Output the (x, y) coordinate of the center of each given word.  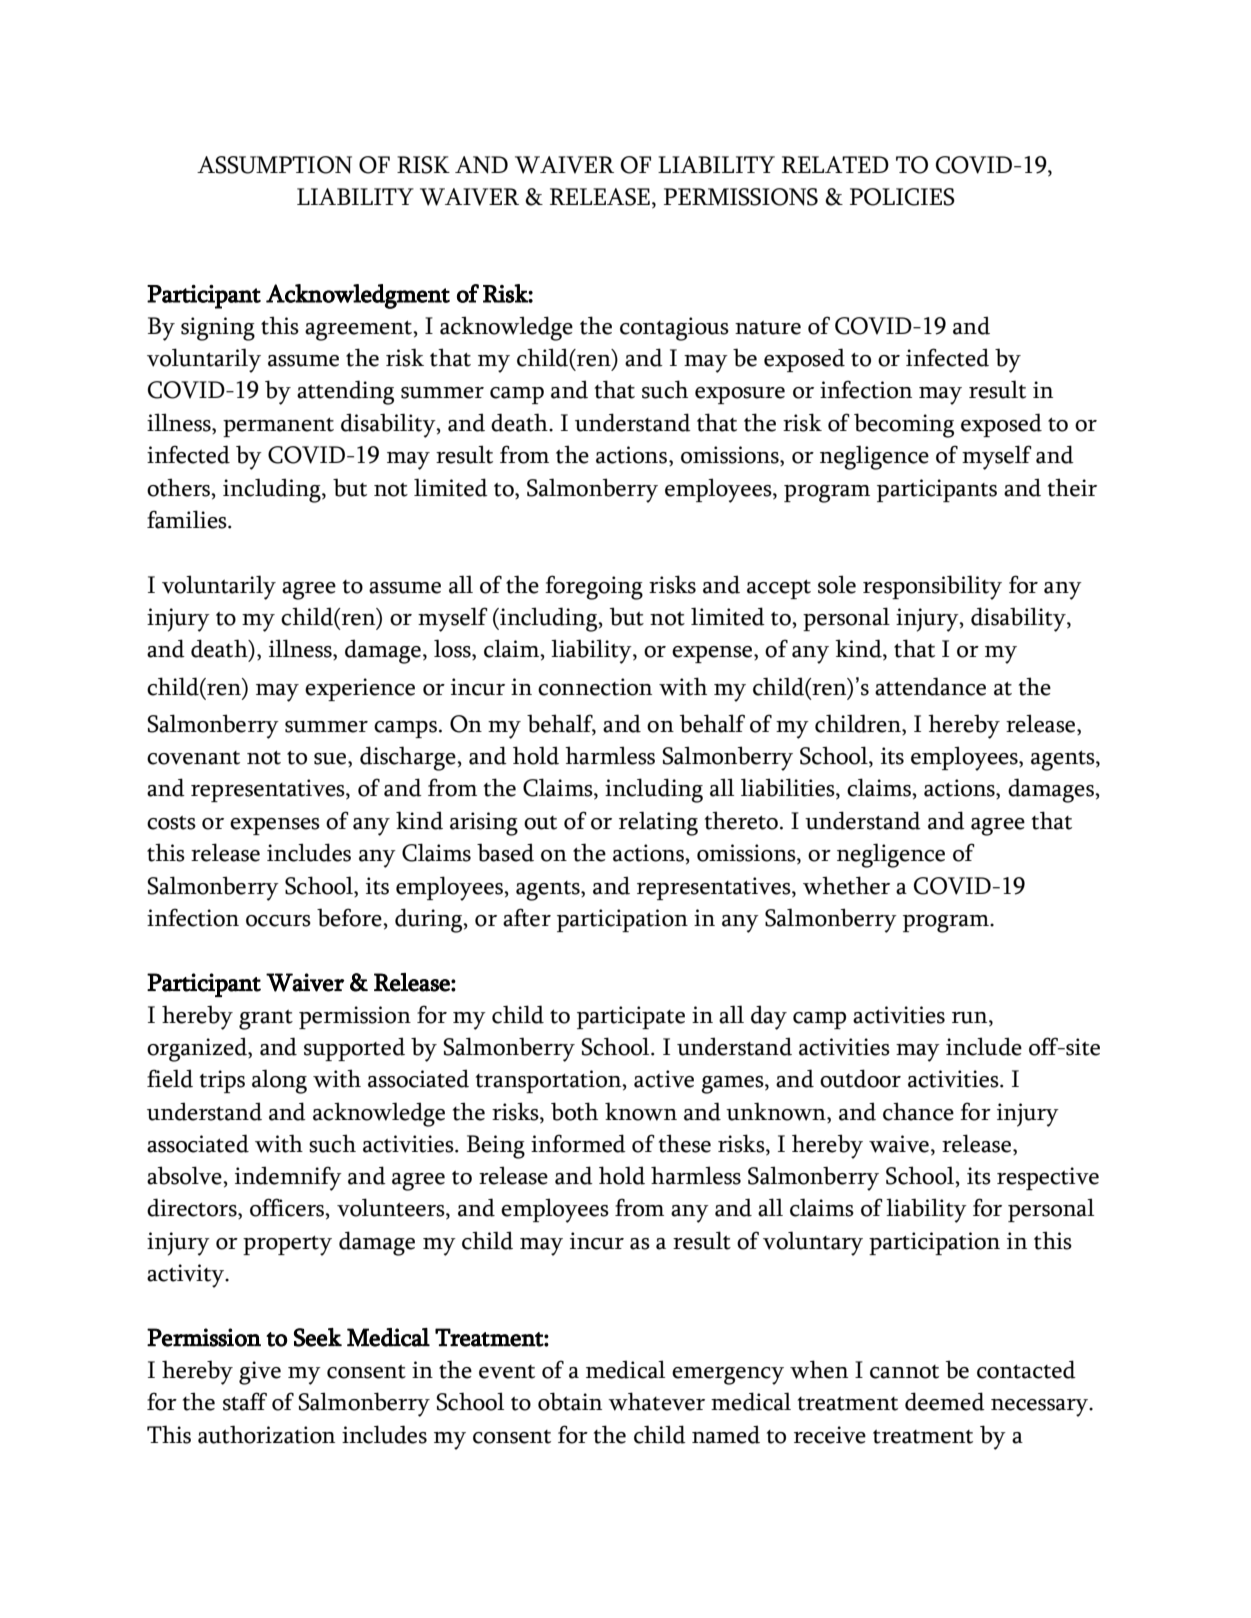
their (1072, 487)
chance (918, 1111)
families (188, 519)
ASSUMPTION (274, 165)
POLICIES (902, 197)
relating (658, 823)
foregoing (594, 587)
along (279, 1081)
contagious (674, 329)
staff (245, 1401)
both (574, 1111)
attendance (930, 686)
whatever (656, 1401)
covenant (193, 758)
